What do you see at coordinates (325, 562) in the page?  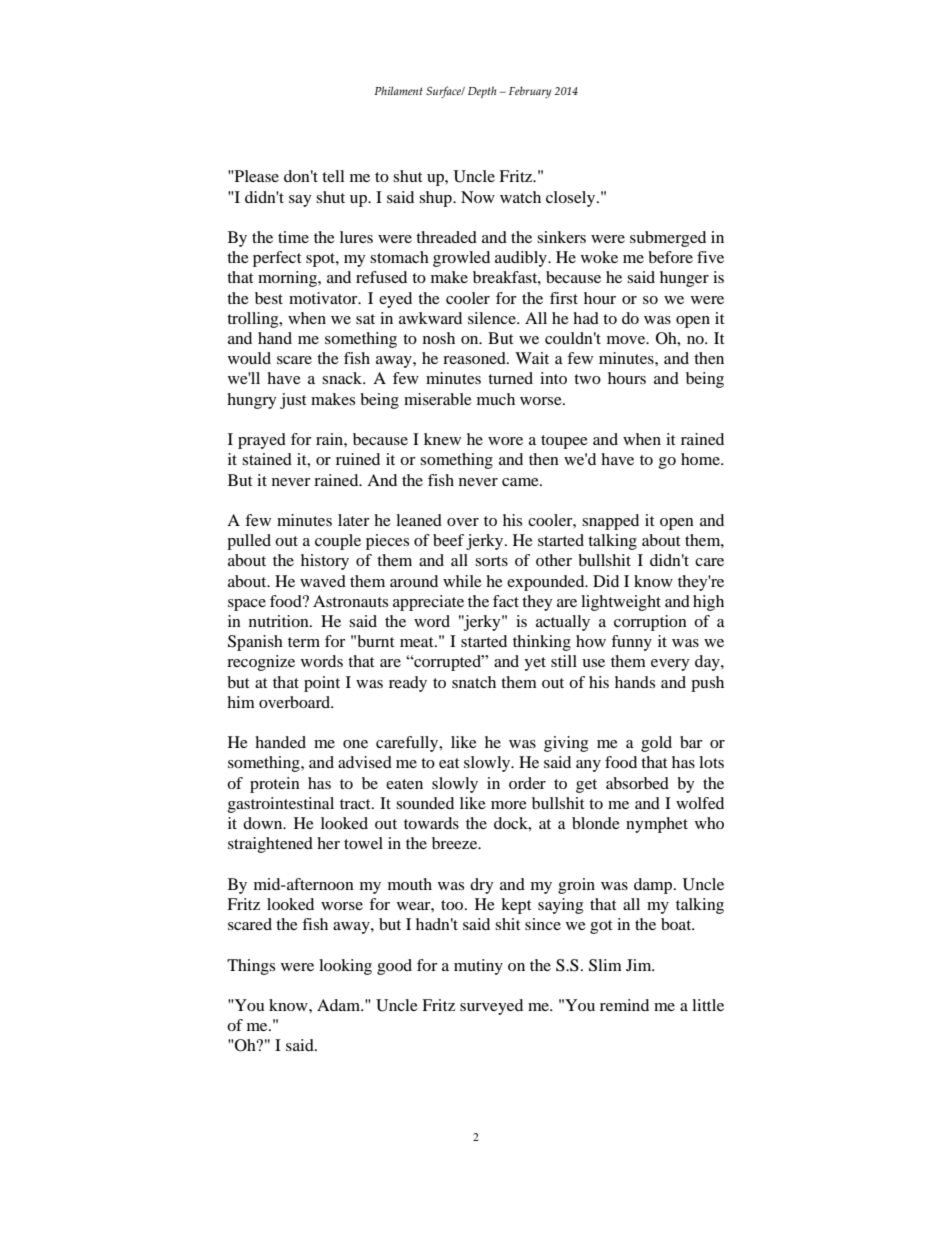 I see `history` at bounding box center [325, 562].
